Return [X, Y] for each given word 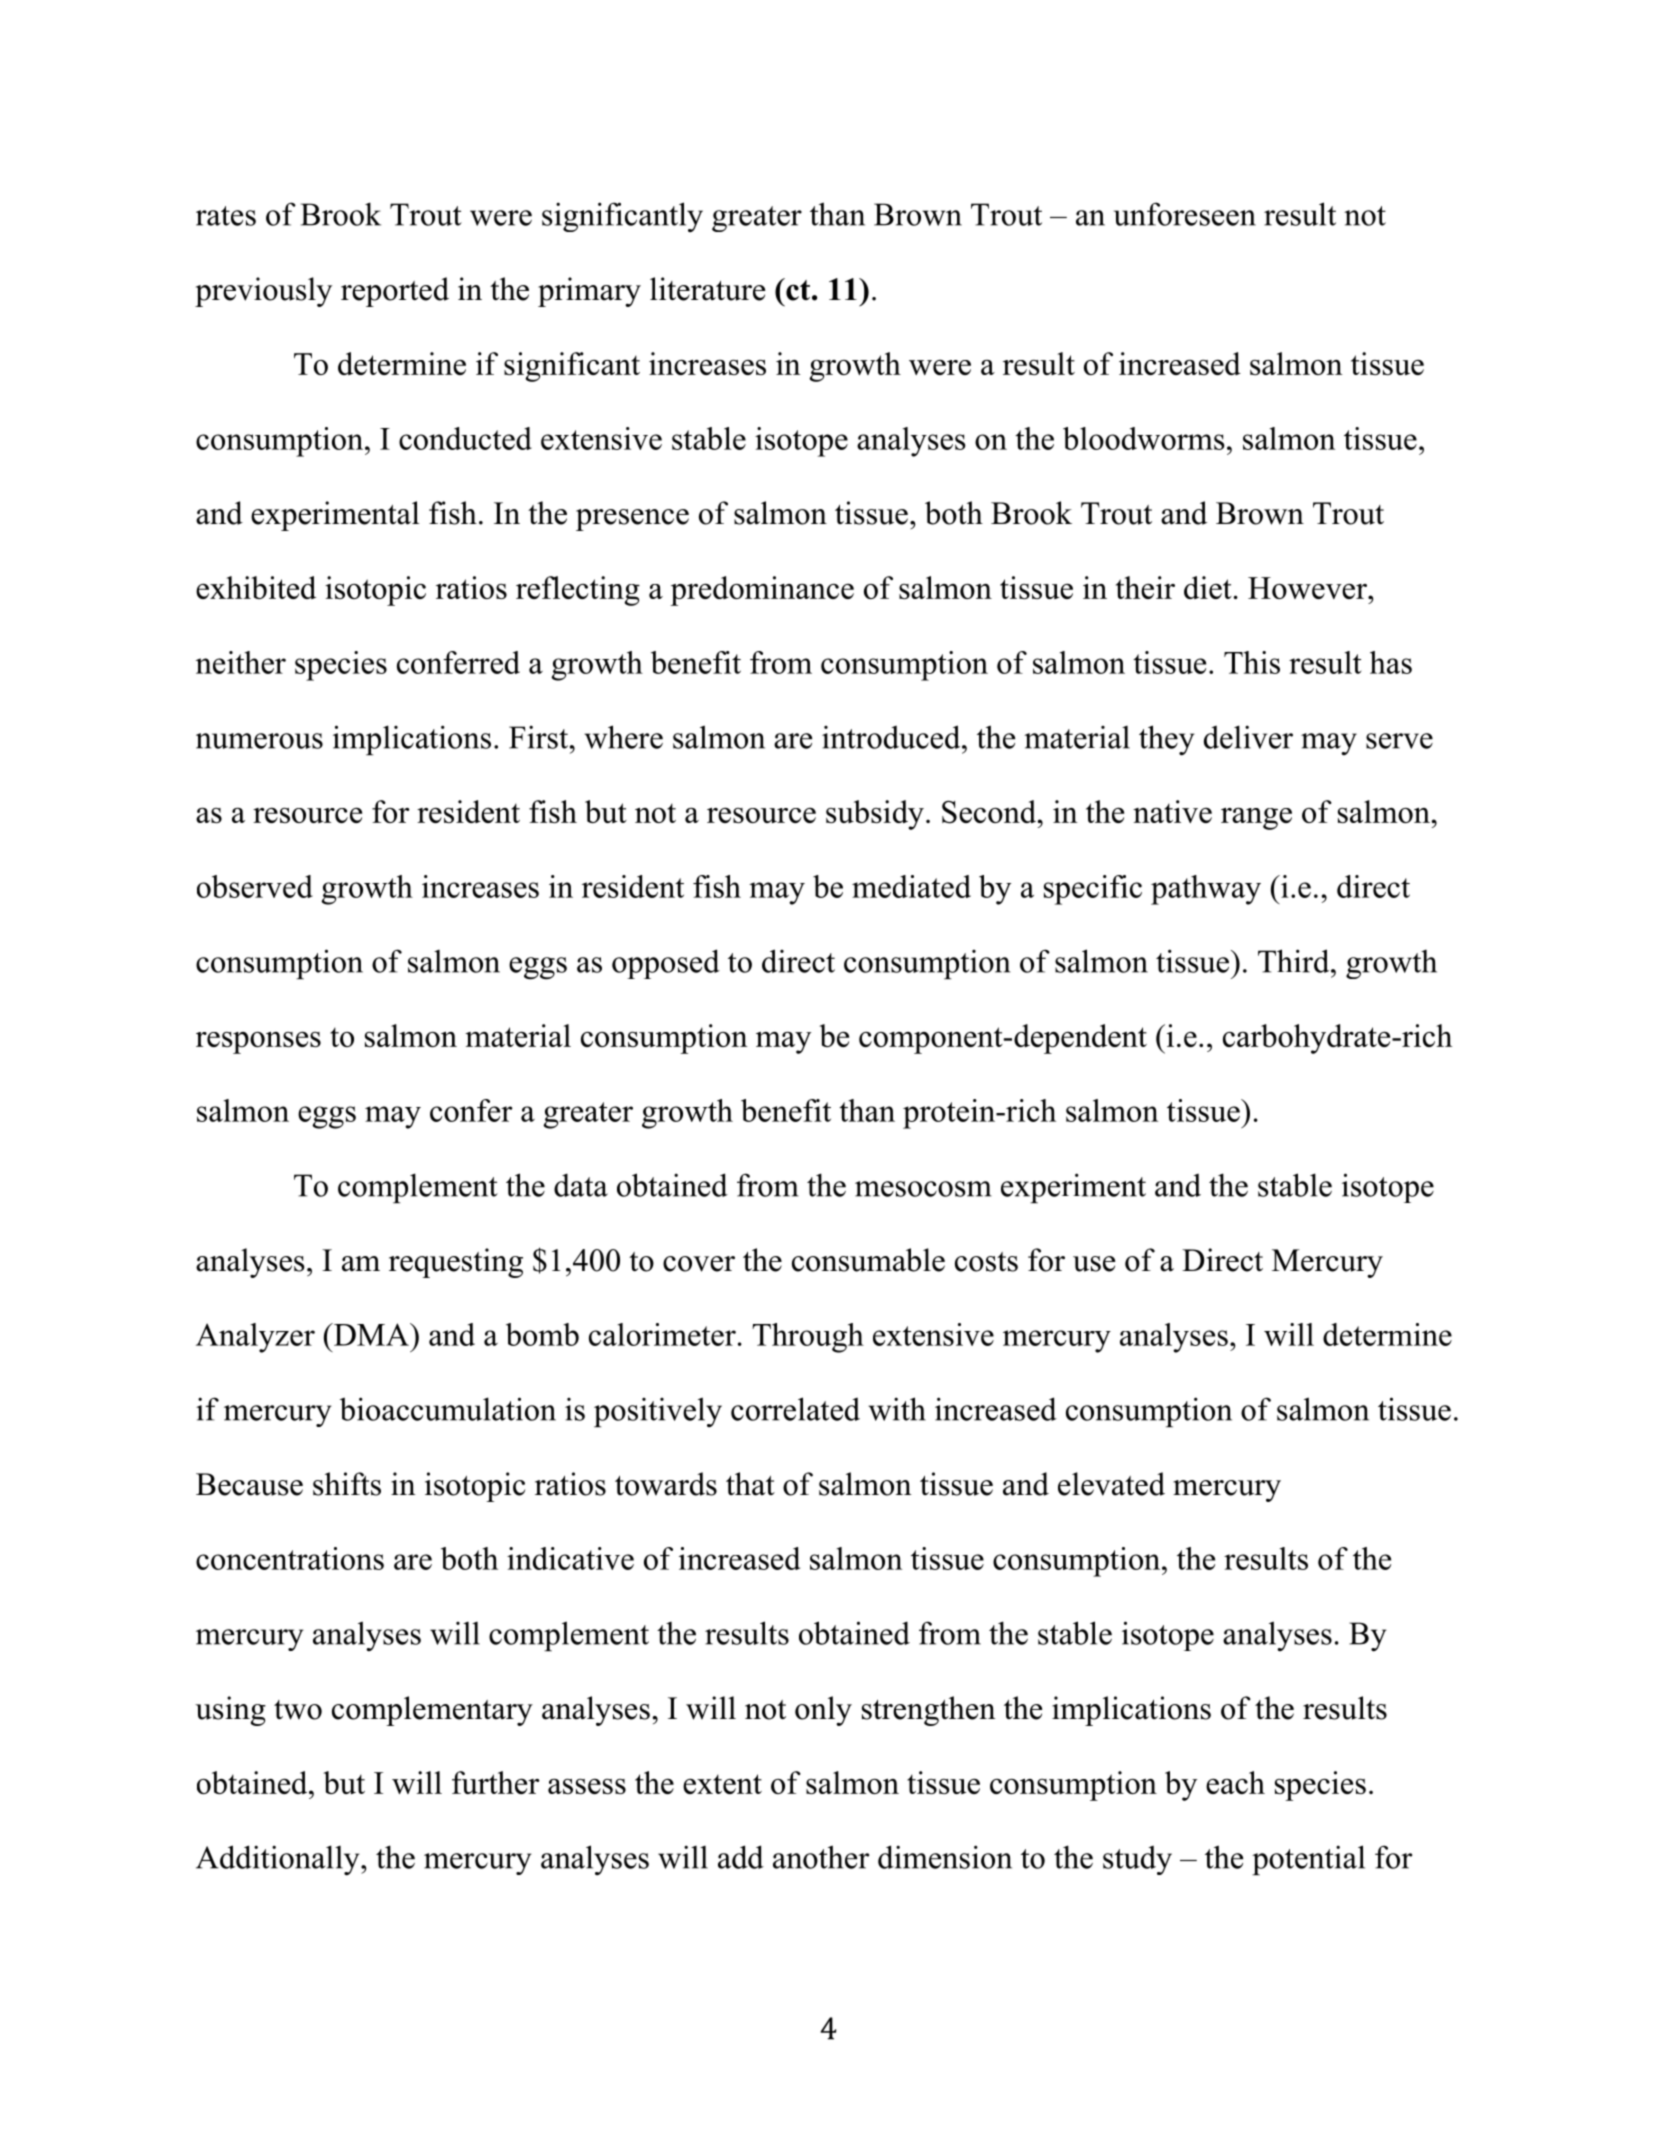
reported [395, 292]
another [821, 1857]
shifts [347, 1484]
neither [241, 662]
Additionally [279, 1860]
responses [258, 1042]
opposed [666, 964]
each [1235, 1782]
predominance [762, 591]
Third [1295, 961]
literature [707, 289]
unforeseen [1185, 214]
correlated [795, 1409]
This [1252, 662]
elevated [1111, 1484]
